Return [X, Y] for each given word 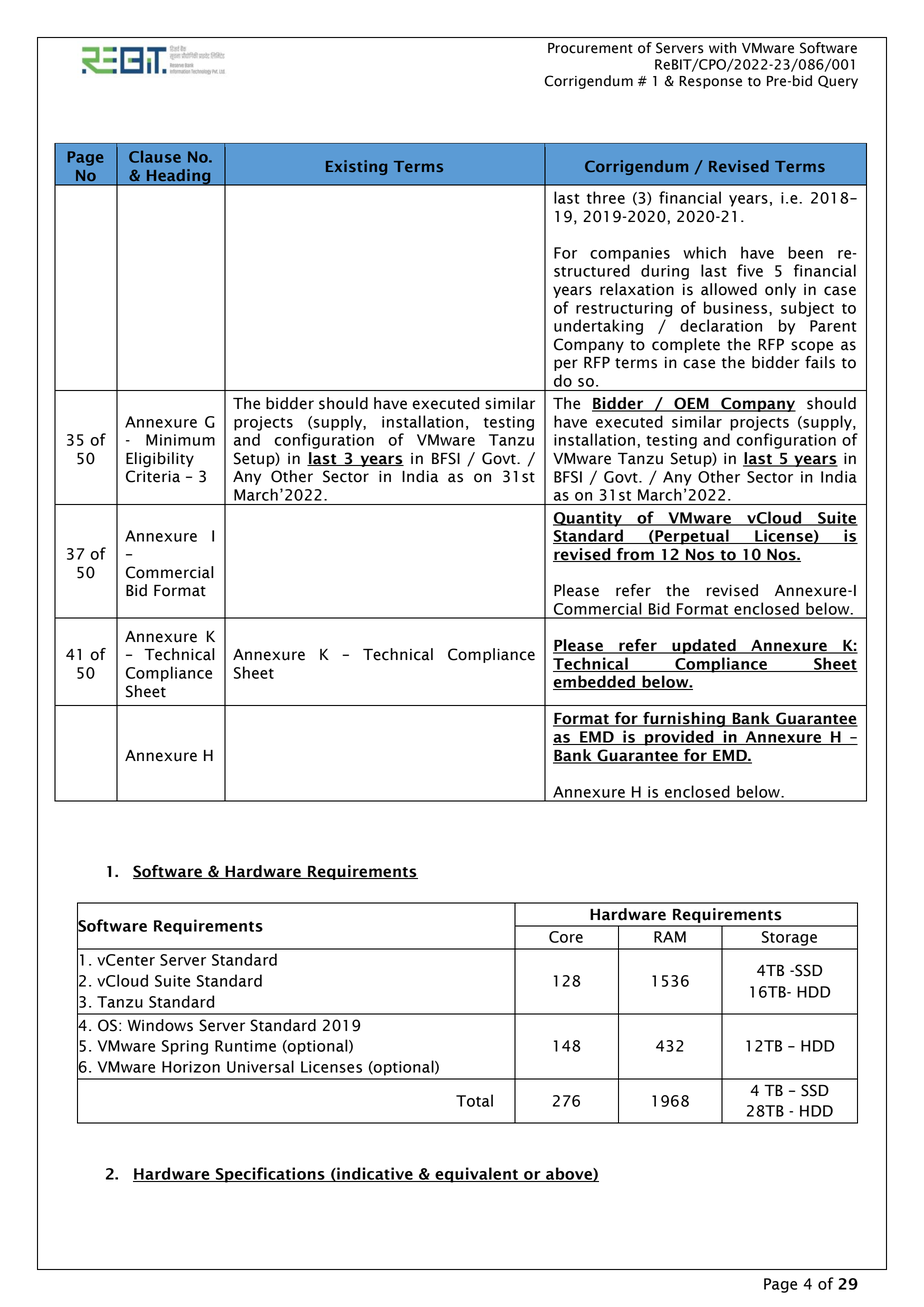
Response [710, 82]
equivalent [476, 1175]
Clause [155, 156]
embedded [595, 682]
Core [566, 937]
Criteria [153, 476]
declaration [721, 325]
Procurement [590, 48]
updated [704, 646]
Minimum [180, 440]
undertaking [598, 327]
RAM [670, 937]
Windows [160, 1025]
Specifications [270, 1175]
